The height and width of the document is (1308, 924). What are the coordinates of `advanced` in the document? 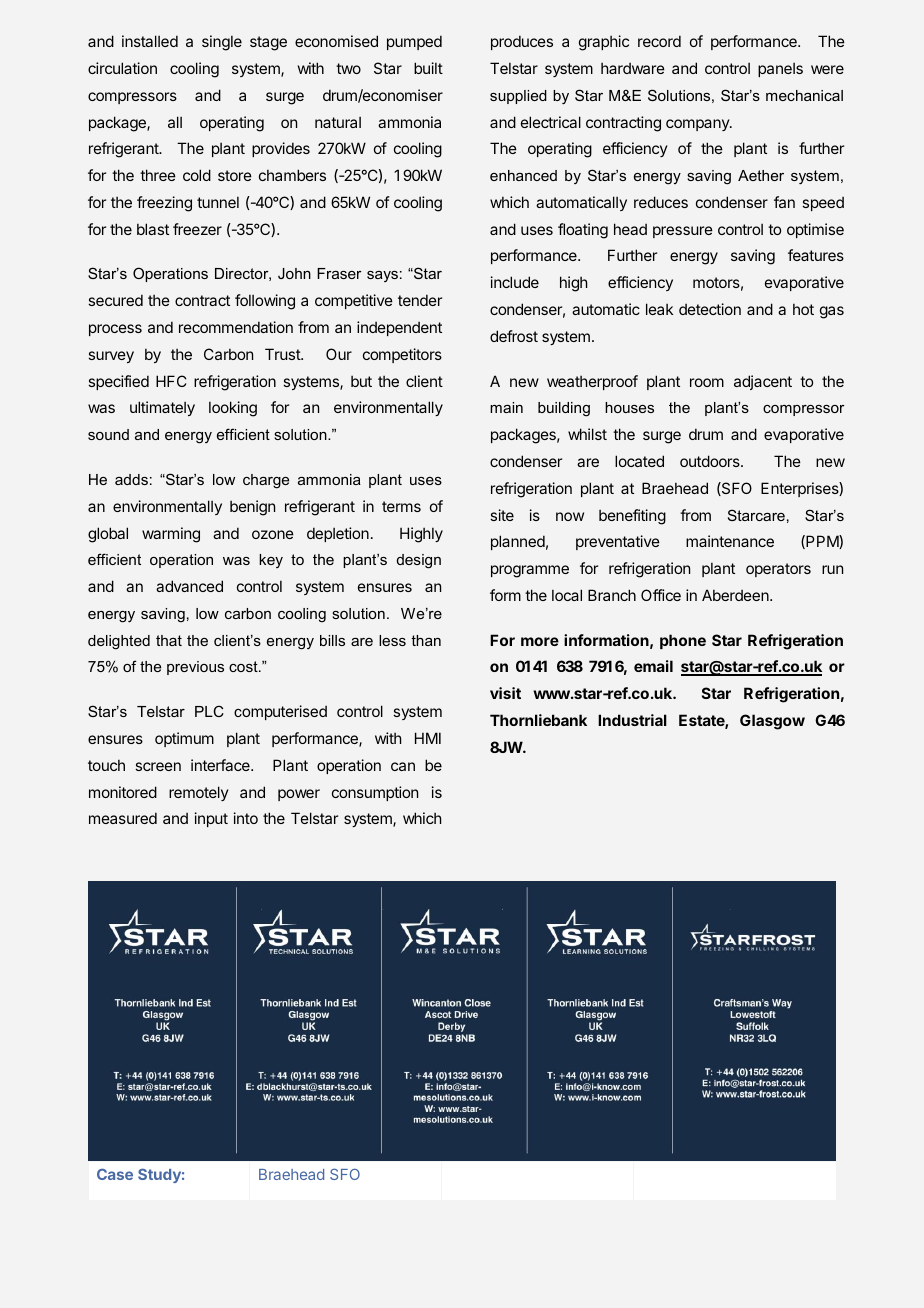 It's located at (189, 586).
